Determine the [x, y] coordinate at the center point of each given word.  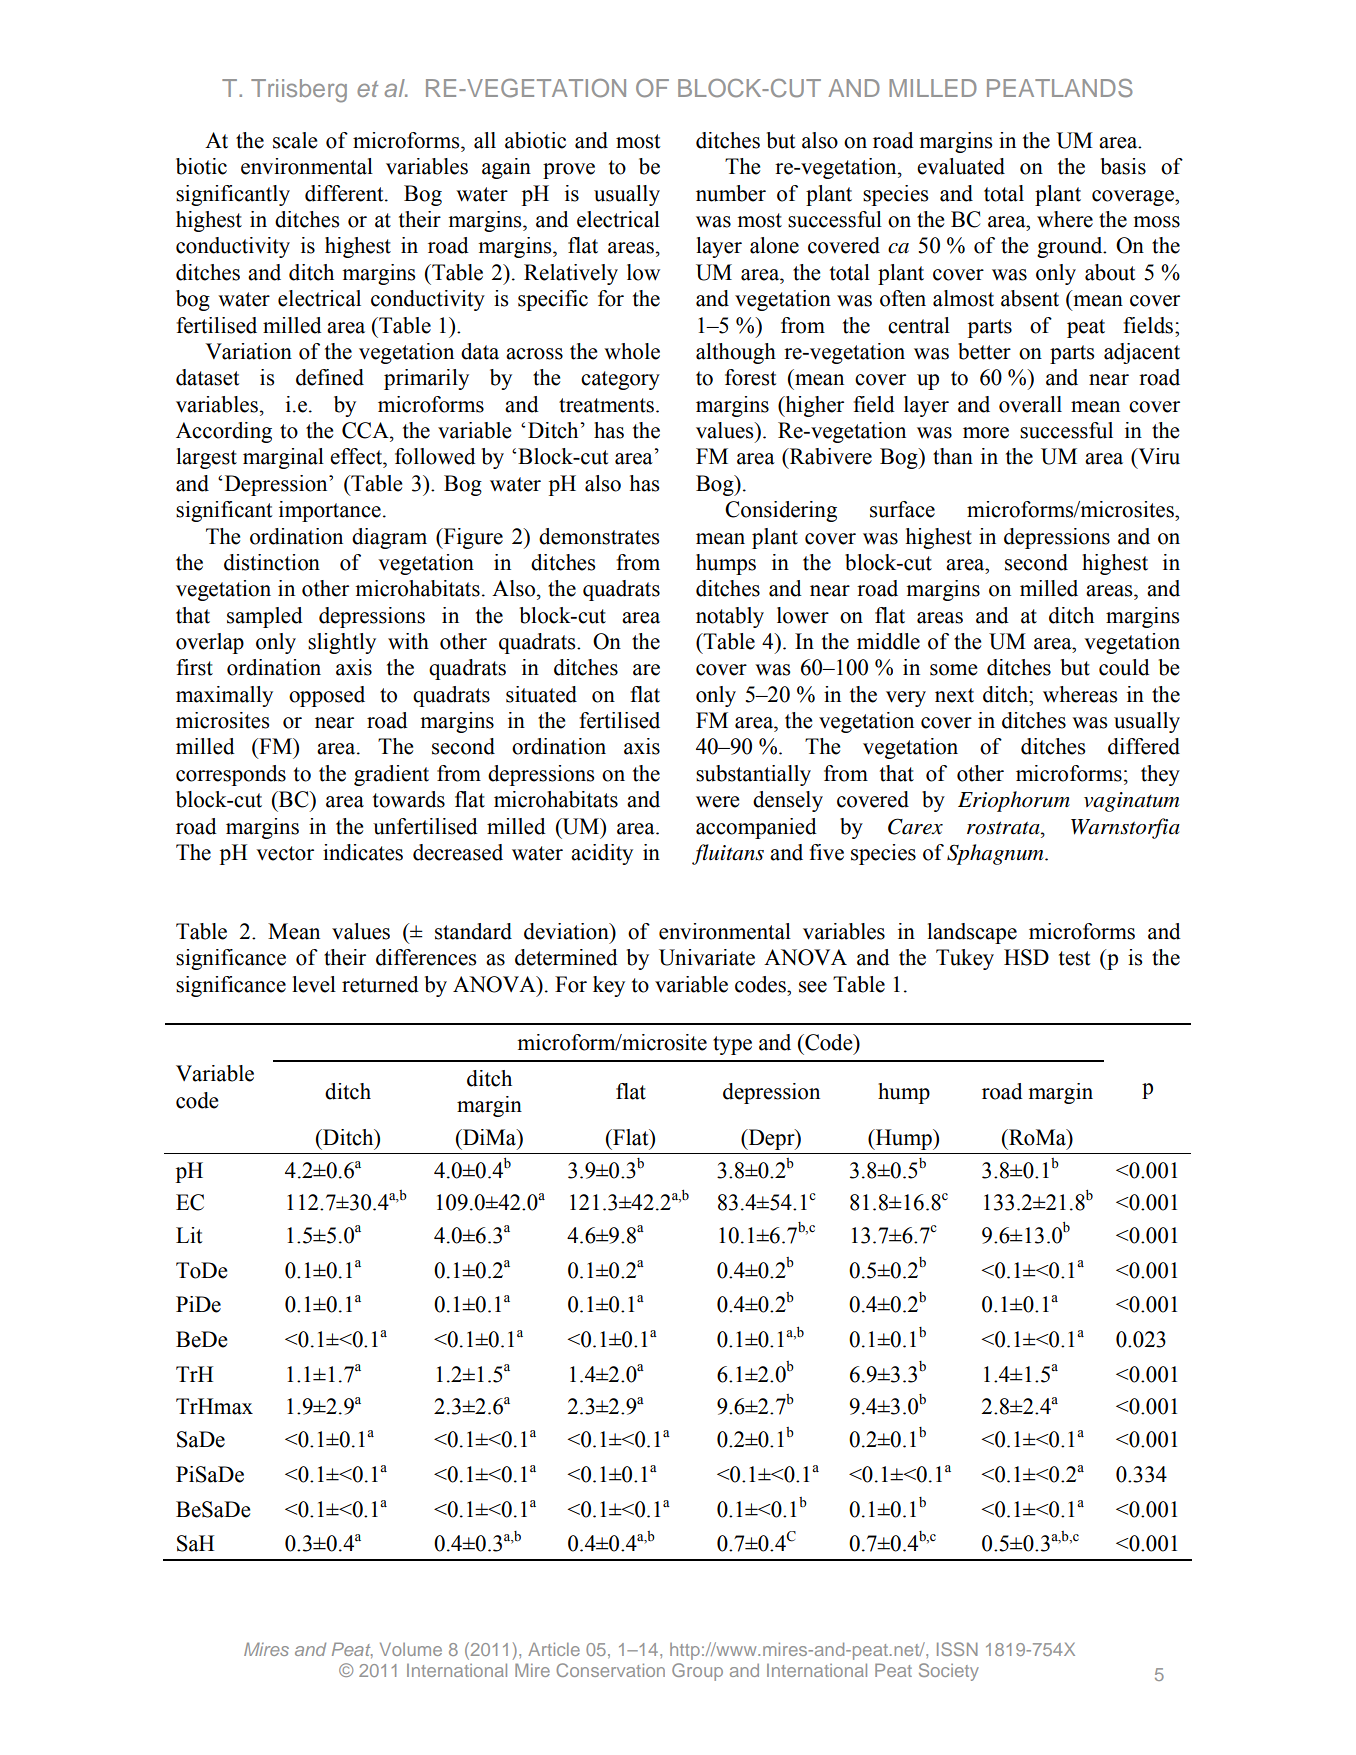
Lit [189, 1235]
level [314, 984]
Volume [411, 1649]
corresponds [231, 775]
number [731, 193]
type [732, 1045]
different [345, 193]
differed [1144, 746]
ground [1071, 247]
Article [554, 1649]
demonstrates [599, 536]
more [986, 433]
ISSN [957, 1649]
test [1075, 958]
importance [330, 511]
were [717, 802]
